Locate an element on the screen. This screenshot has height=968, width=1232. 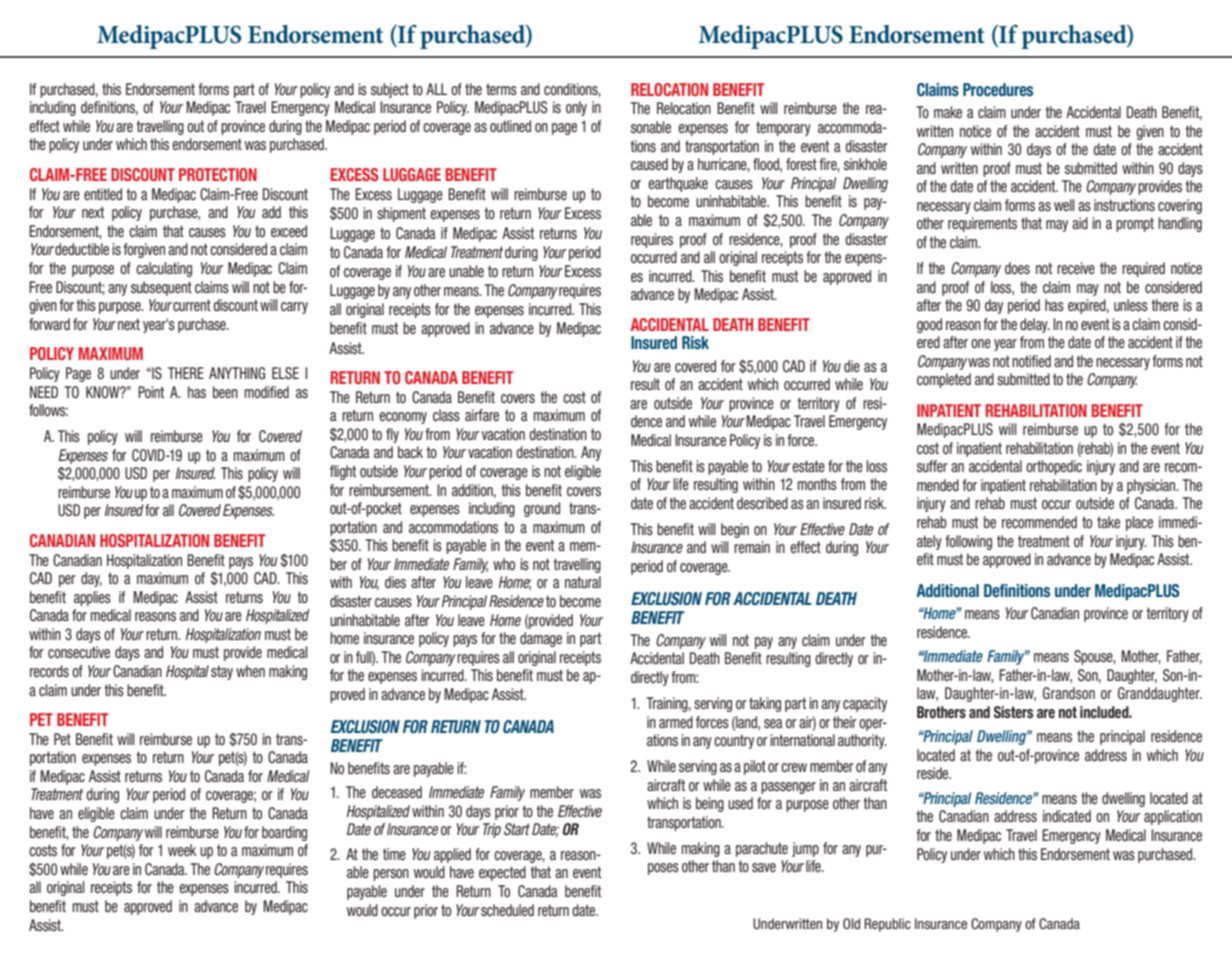
notified is located at coordinates (1031, 361).
